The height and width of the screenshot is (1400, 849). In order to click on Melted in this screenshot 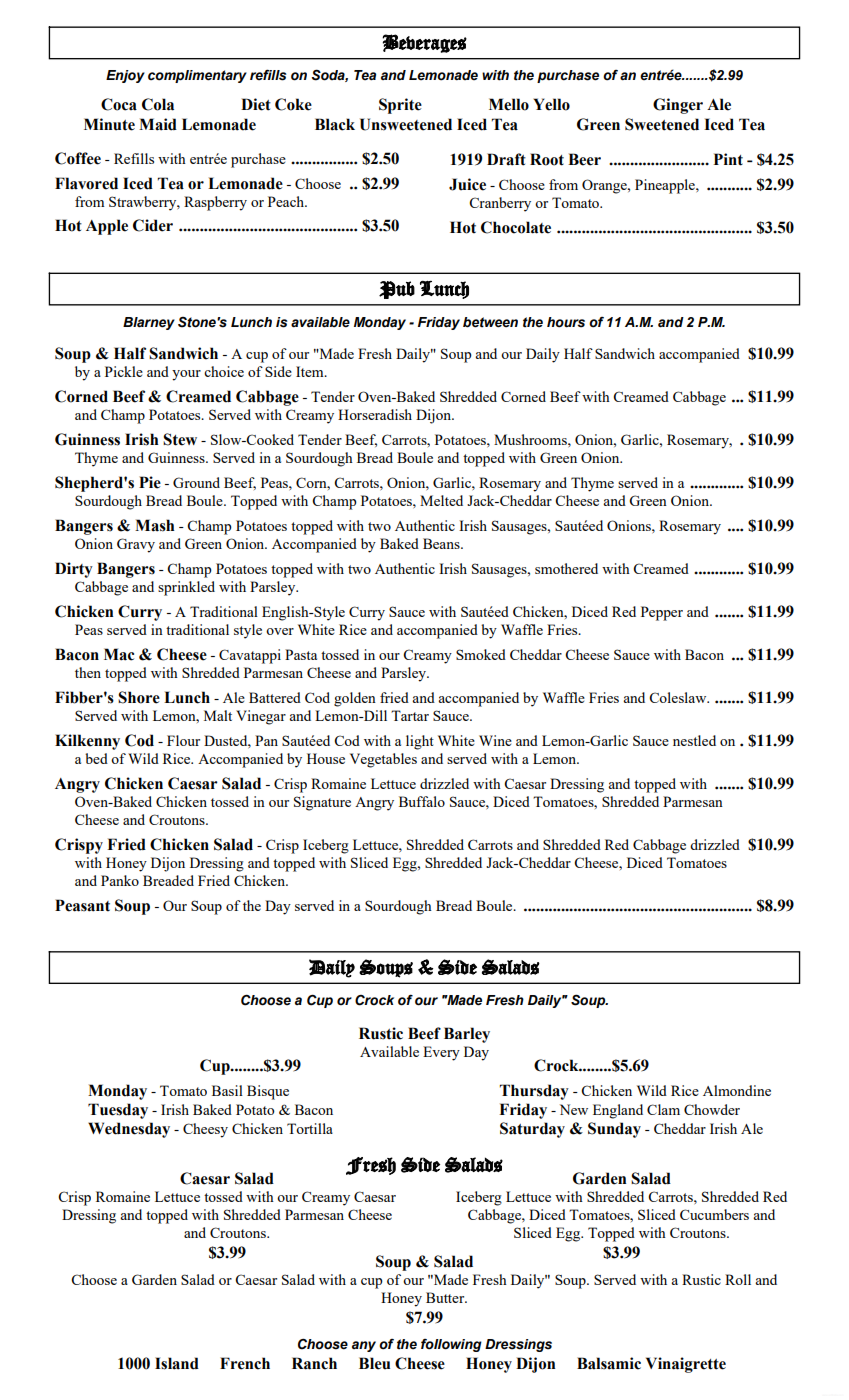, I will do `click(441, 500)`.
